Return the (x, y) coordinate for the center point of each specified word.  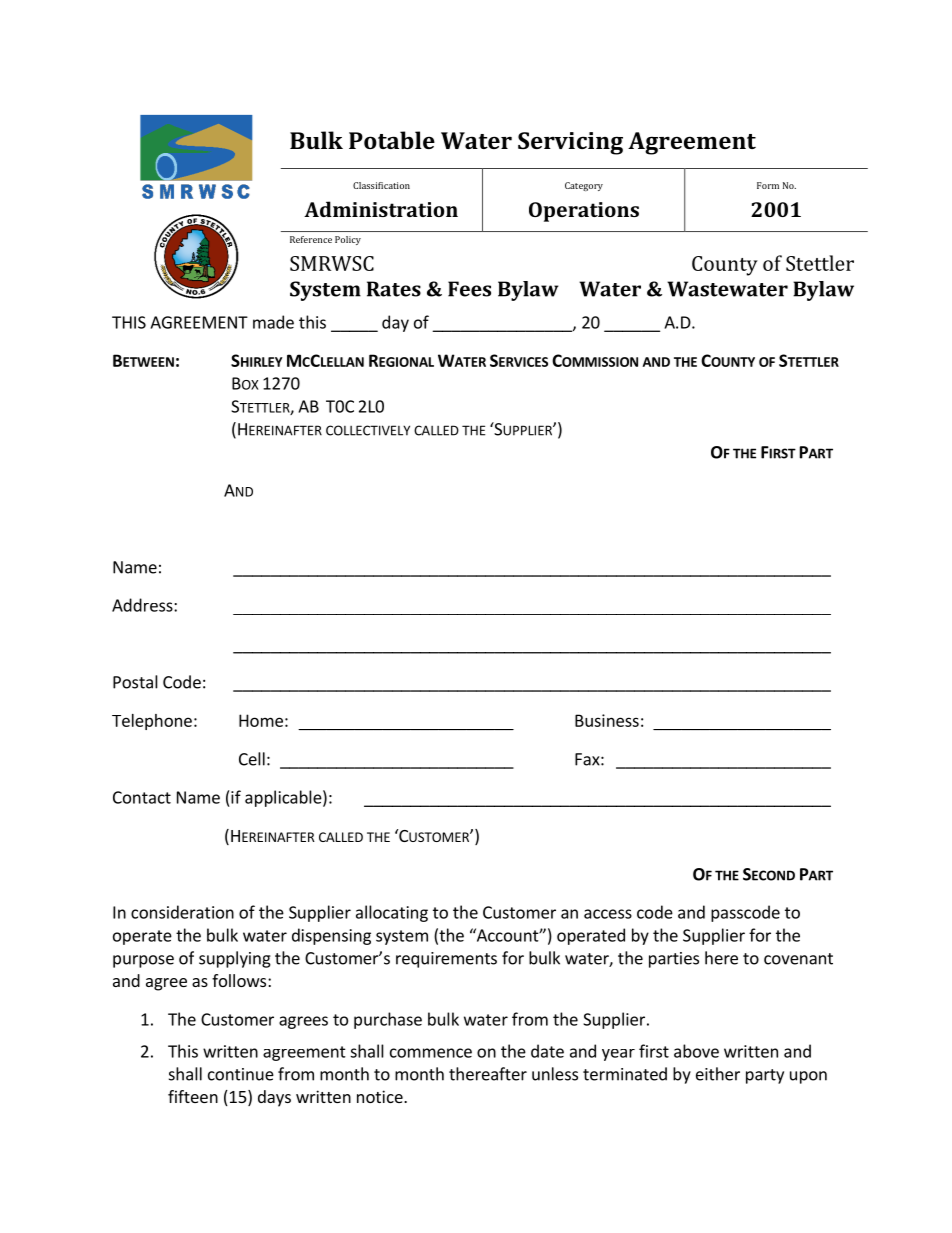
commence (431, 1053)
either (718, 1074)
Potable (392, 140)
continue (241, 1074)
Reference (311, 239)
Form (768, 185)
